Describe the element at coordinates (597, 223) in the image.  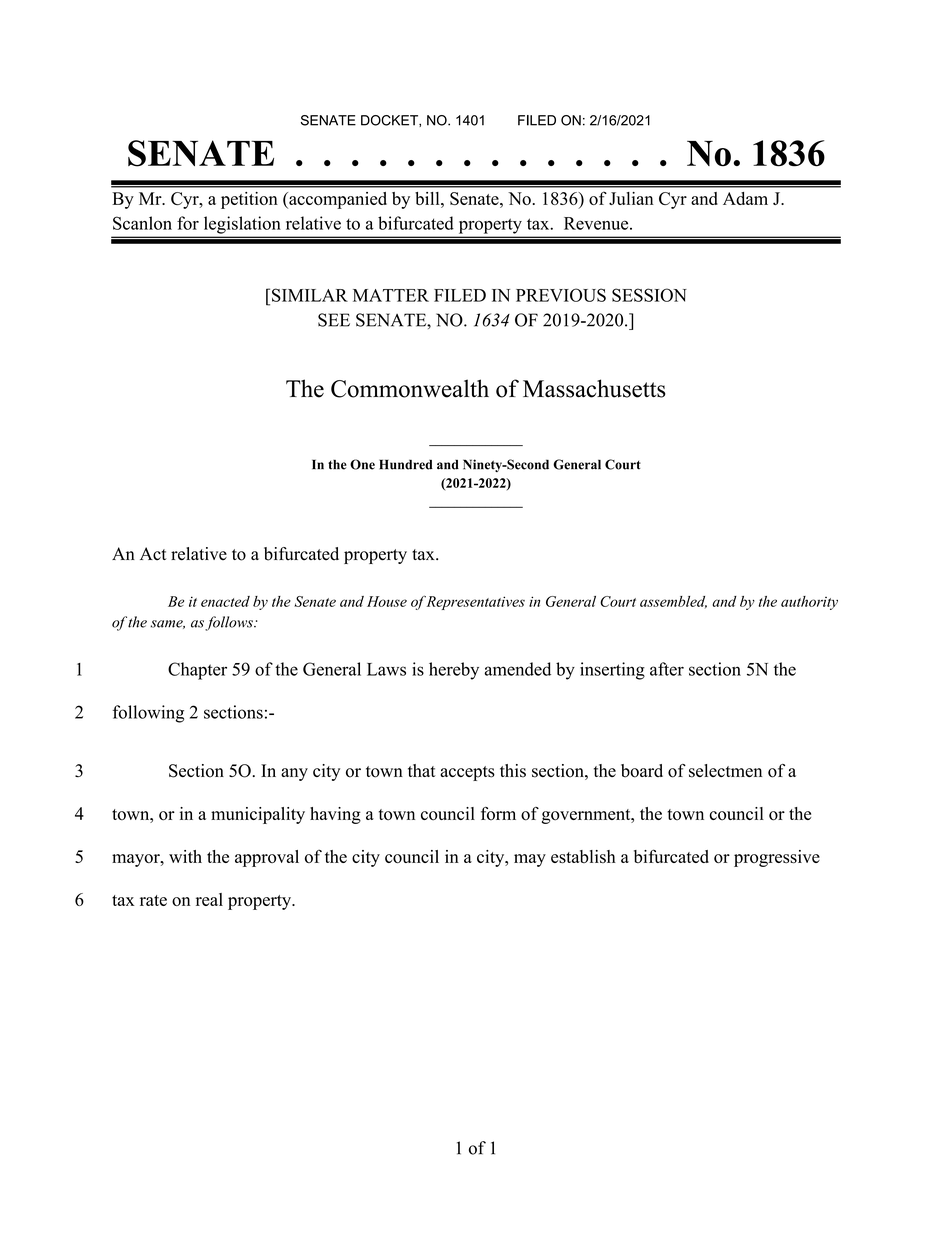
I see `Revenue` at that location.
